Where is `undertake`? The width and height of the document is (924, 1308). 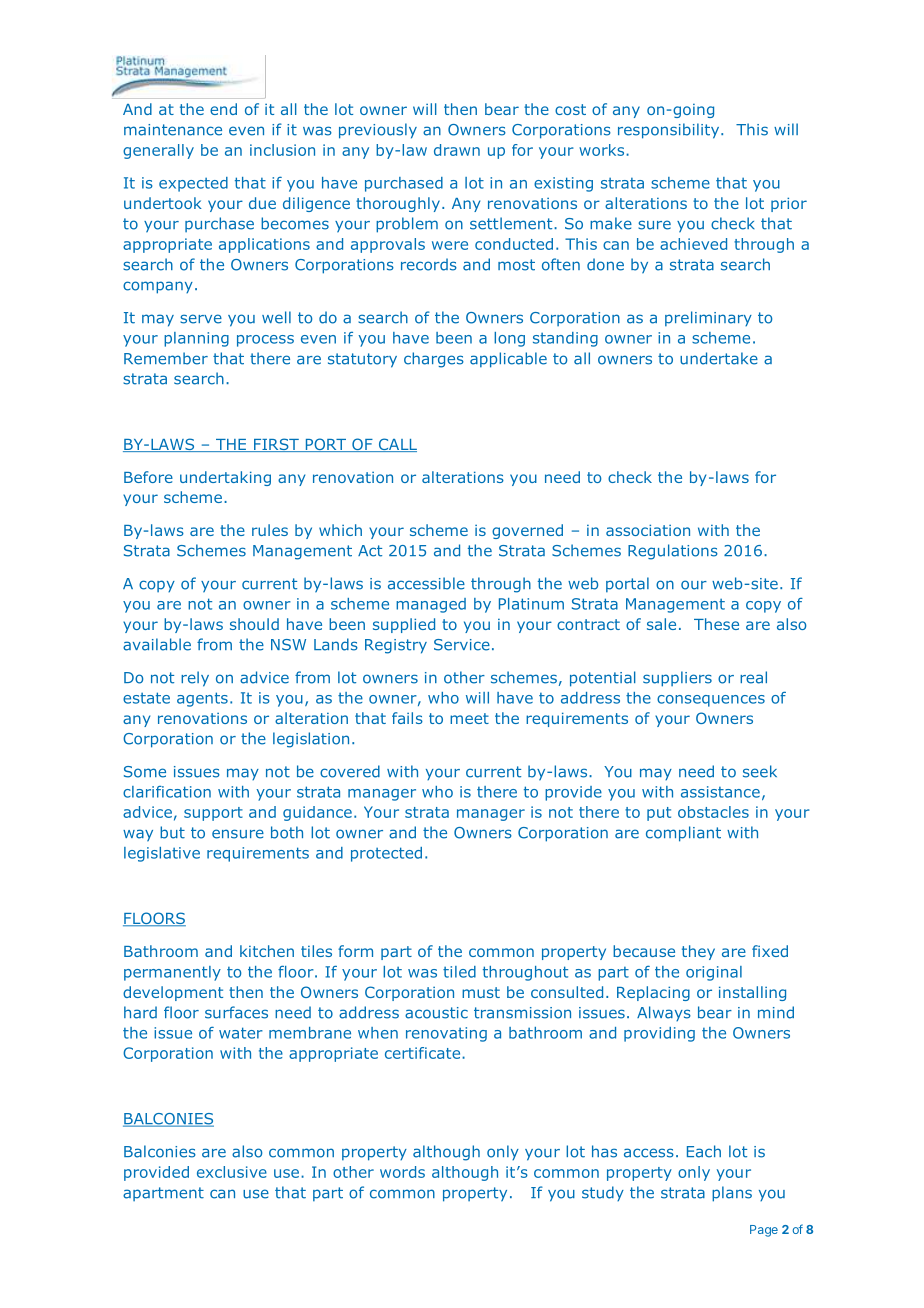 undertake is located at coordinates (719, 358).
